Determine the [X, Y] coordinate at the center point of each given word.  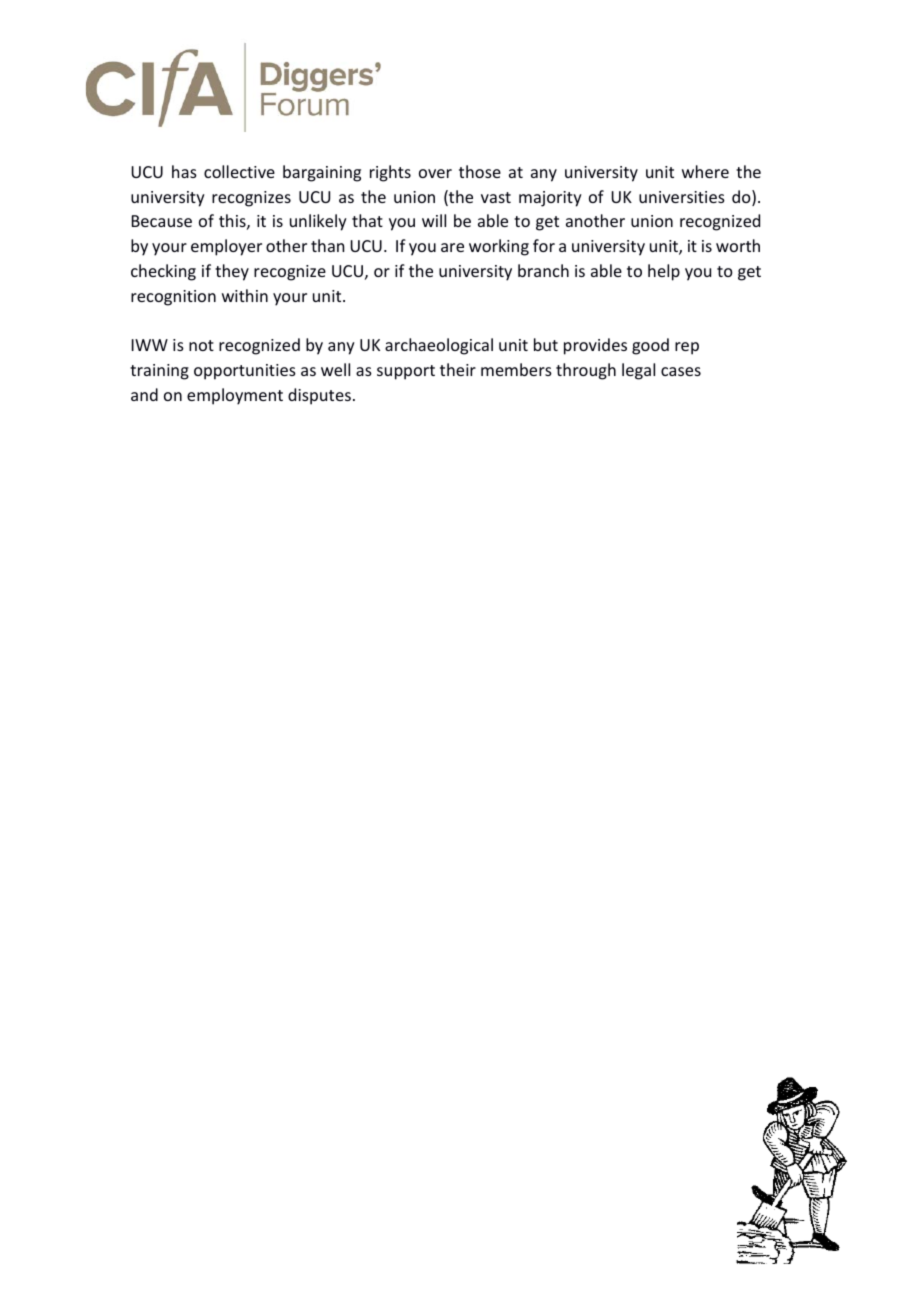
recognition [173, 298]
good [650, 346]
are [452, 247]
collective [239, 171]
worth [738, 245]
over [435, 173]
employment [235, 396]
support [406, 372]
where [705, 171]
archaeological [439, 346]
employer [226, 247]
